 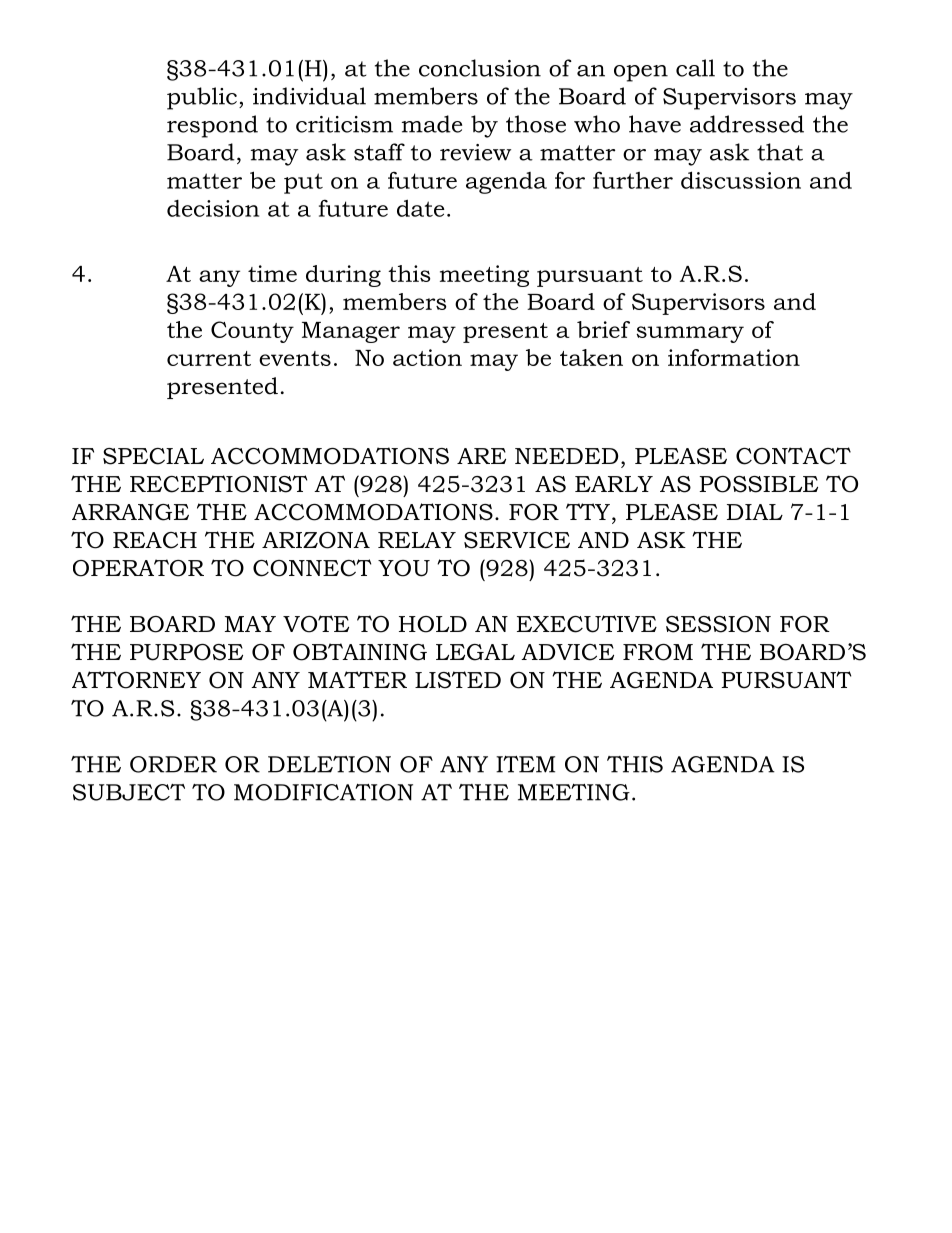 What do you see at coordinates (138, 568) in the document?
I see `OPERATOR` at bounding box center [138, 568].
